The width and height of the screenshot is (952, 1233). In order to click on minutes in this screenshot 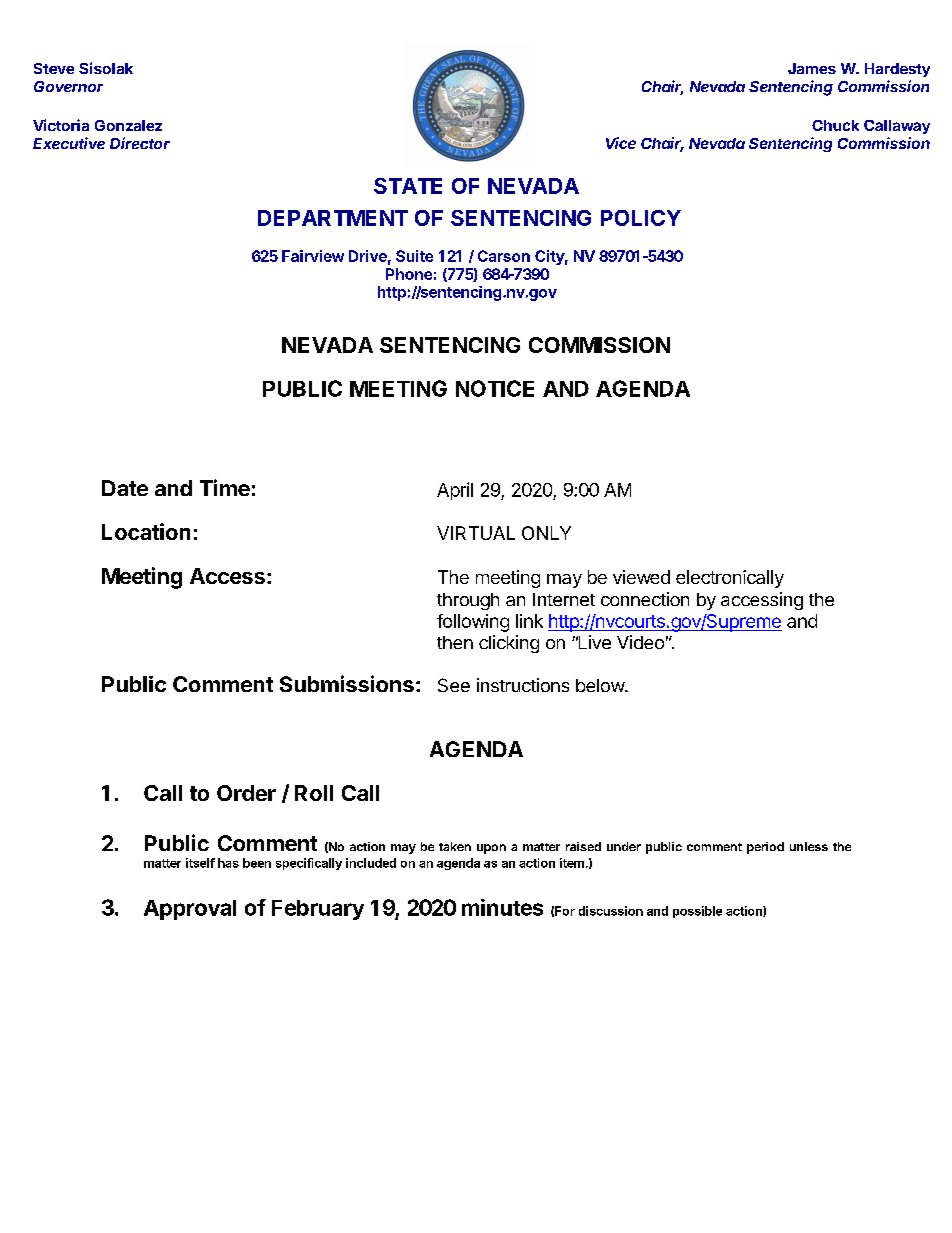, I will do `click(502, 907)`.
